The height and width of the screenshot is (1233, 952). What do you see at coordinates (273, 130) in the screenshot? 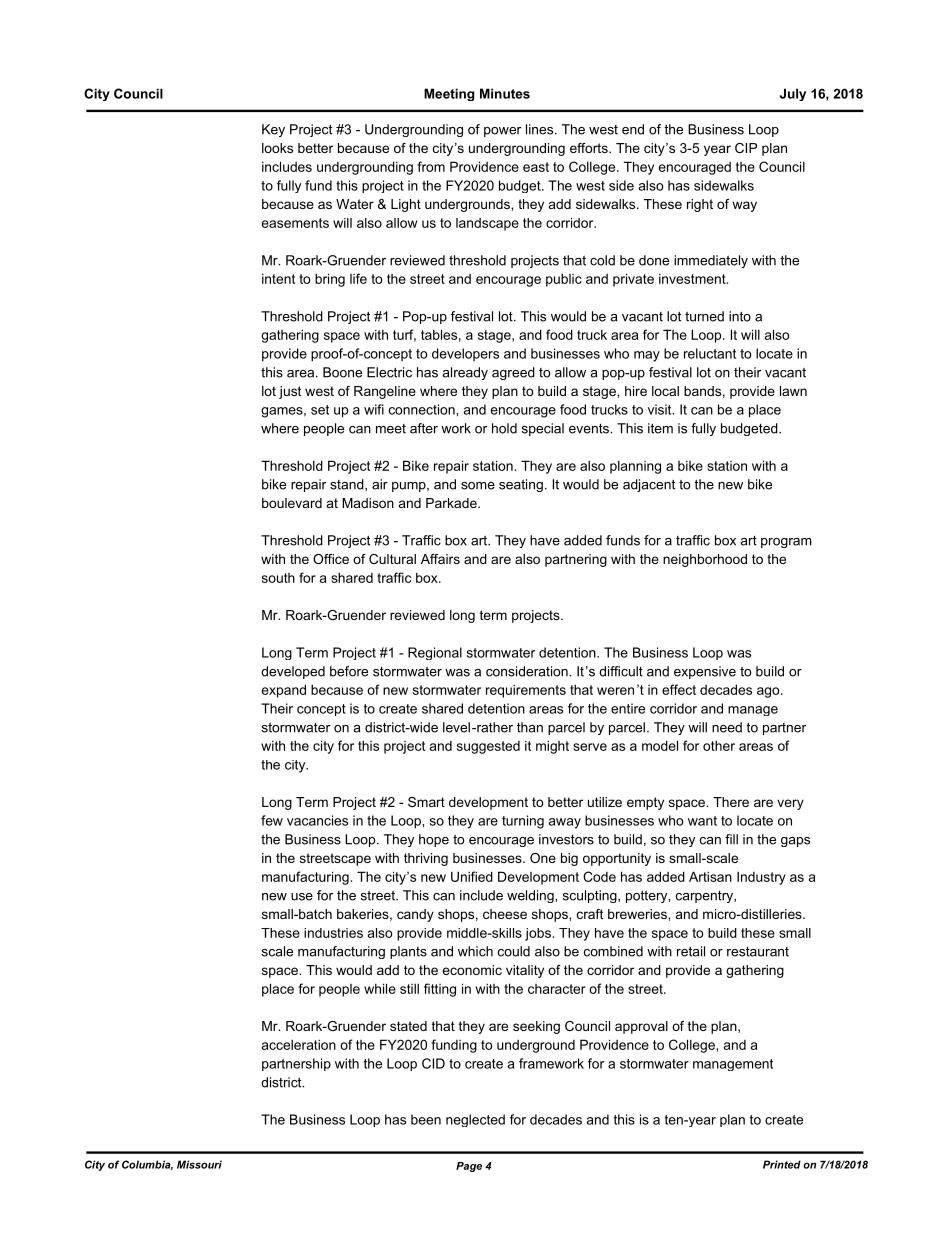
I see `Key` at bounding box center [273, 130].
